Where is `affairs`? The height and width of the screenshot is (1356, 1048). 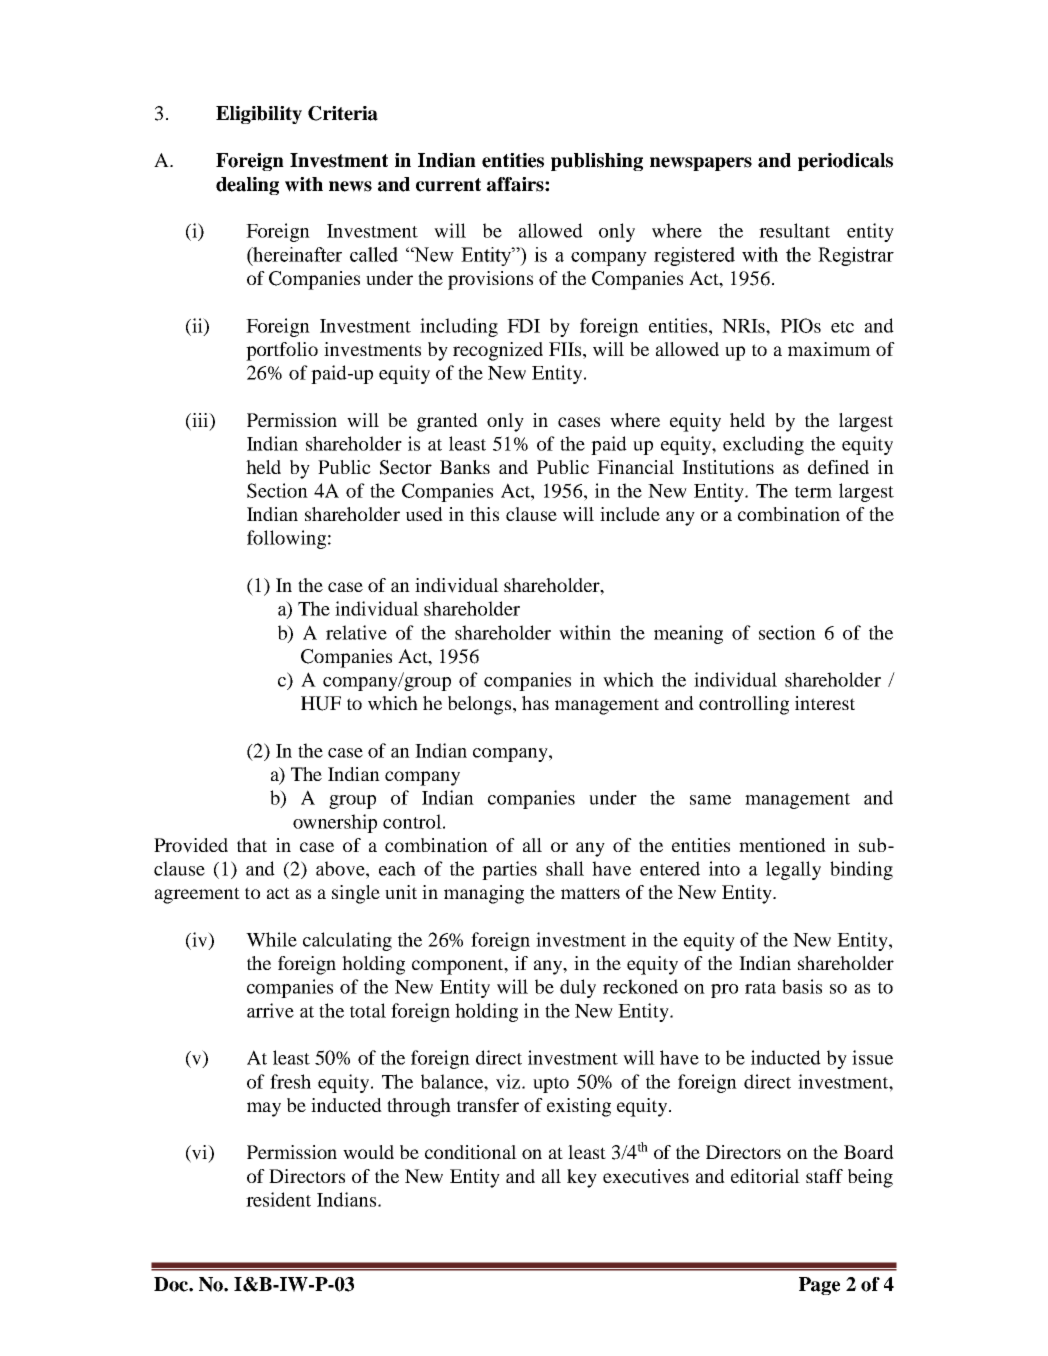 affairs is located at coordinates (516, 184).
